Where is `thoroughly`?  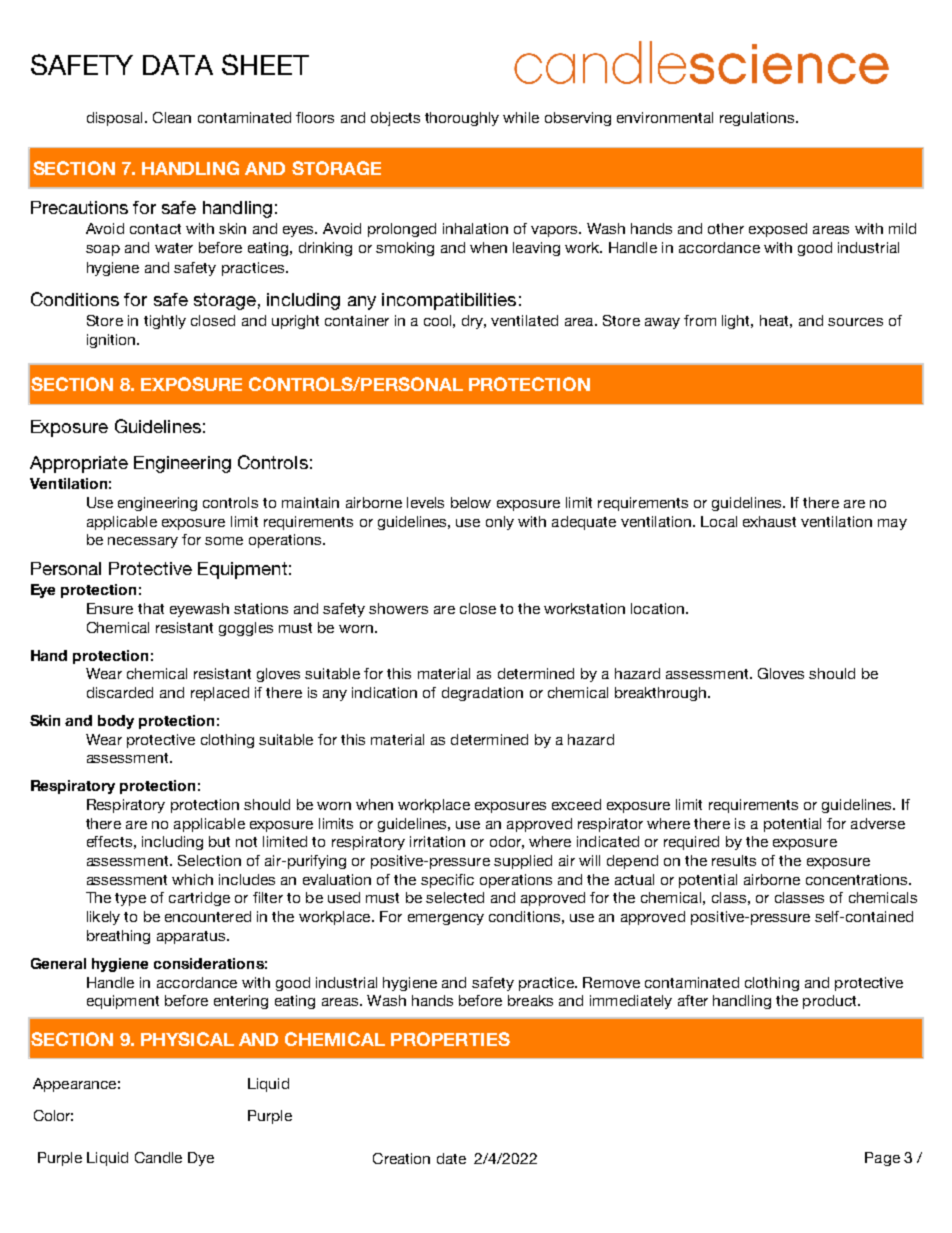
thoroughly is located at coordinates (462, 119).
